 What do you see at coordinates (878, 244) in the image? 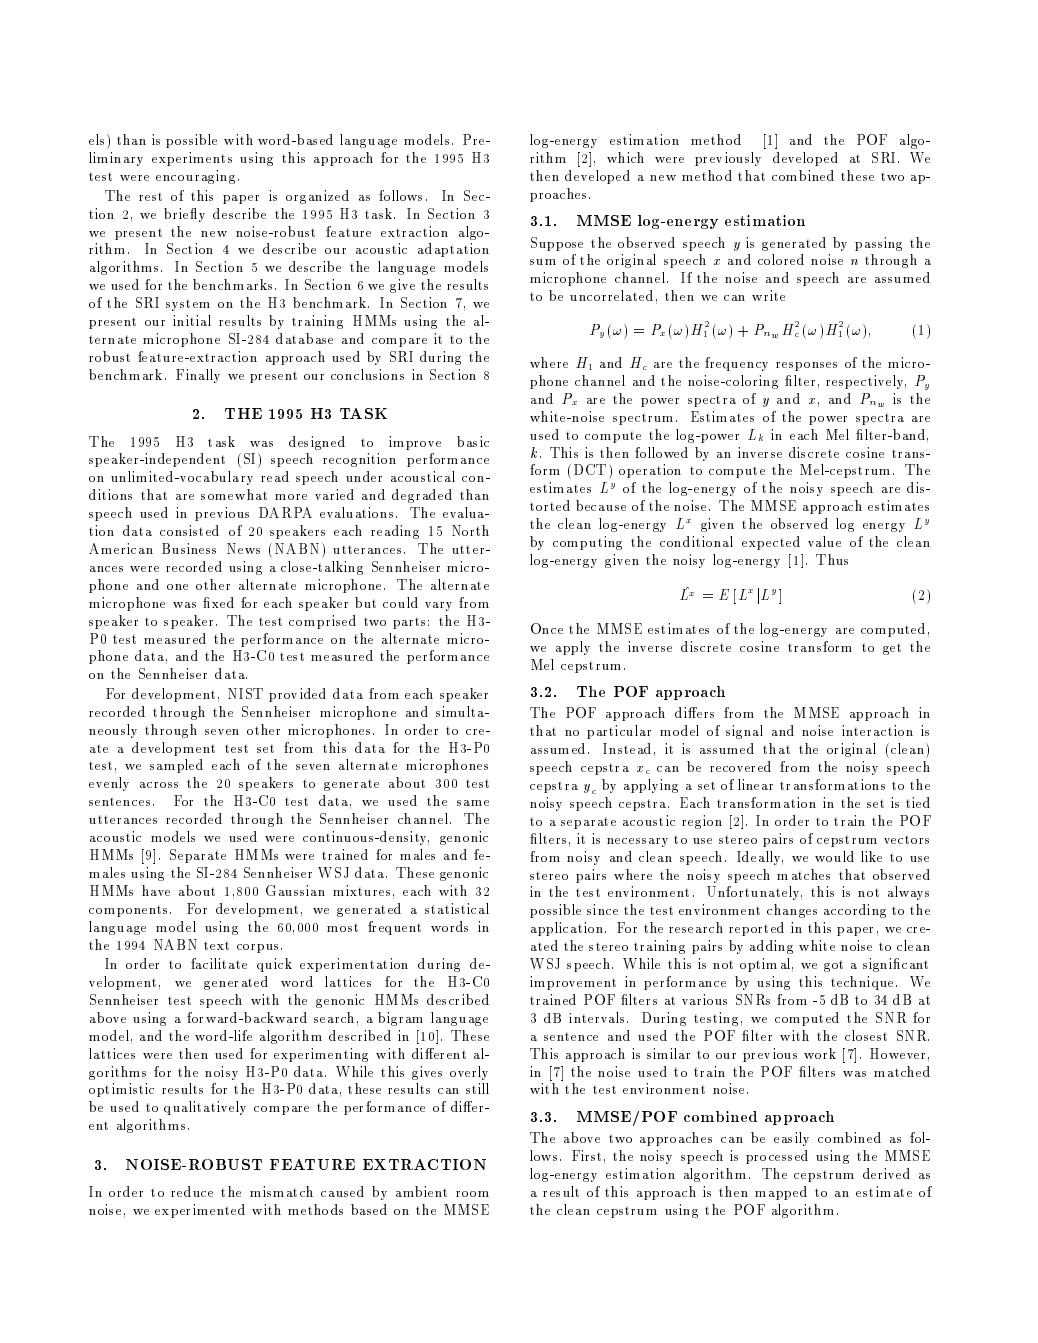
I see `passing` at bounding box center [878, 244].
